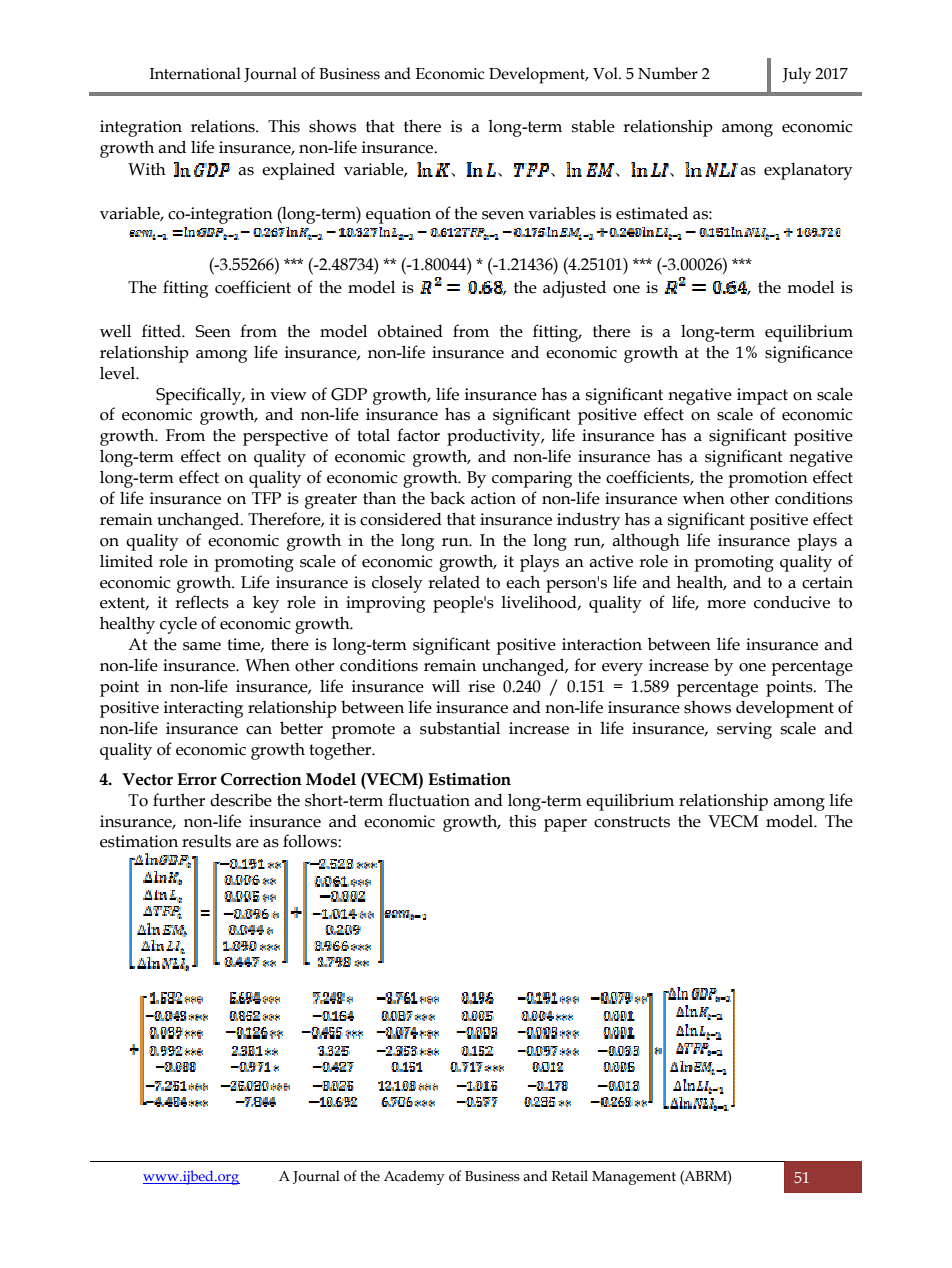 This page has height=1268, width=952. I want to click on Specifically, so click(200, 396).
